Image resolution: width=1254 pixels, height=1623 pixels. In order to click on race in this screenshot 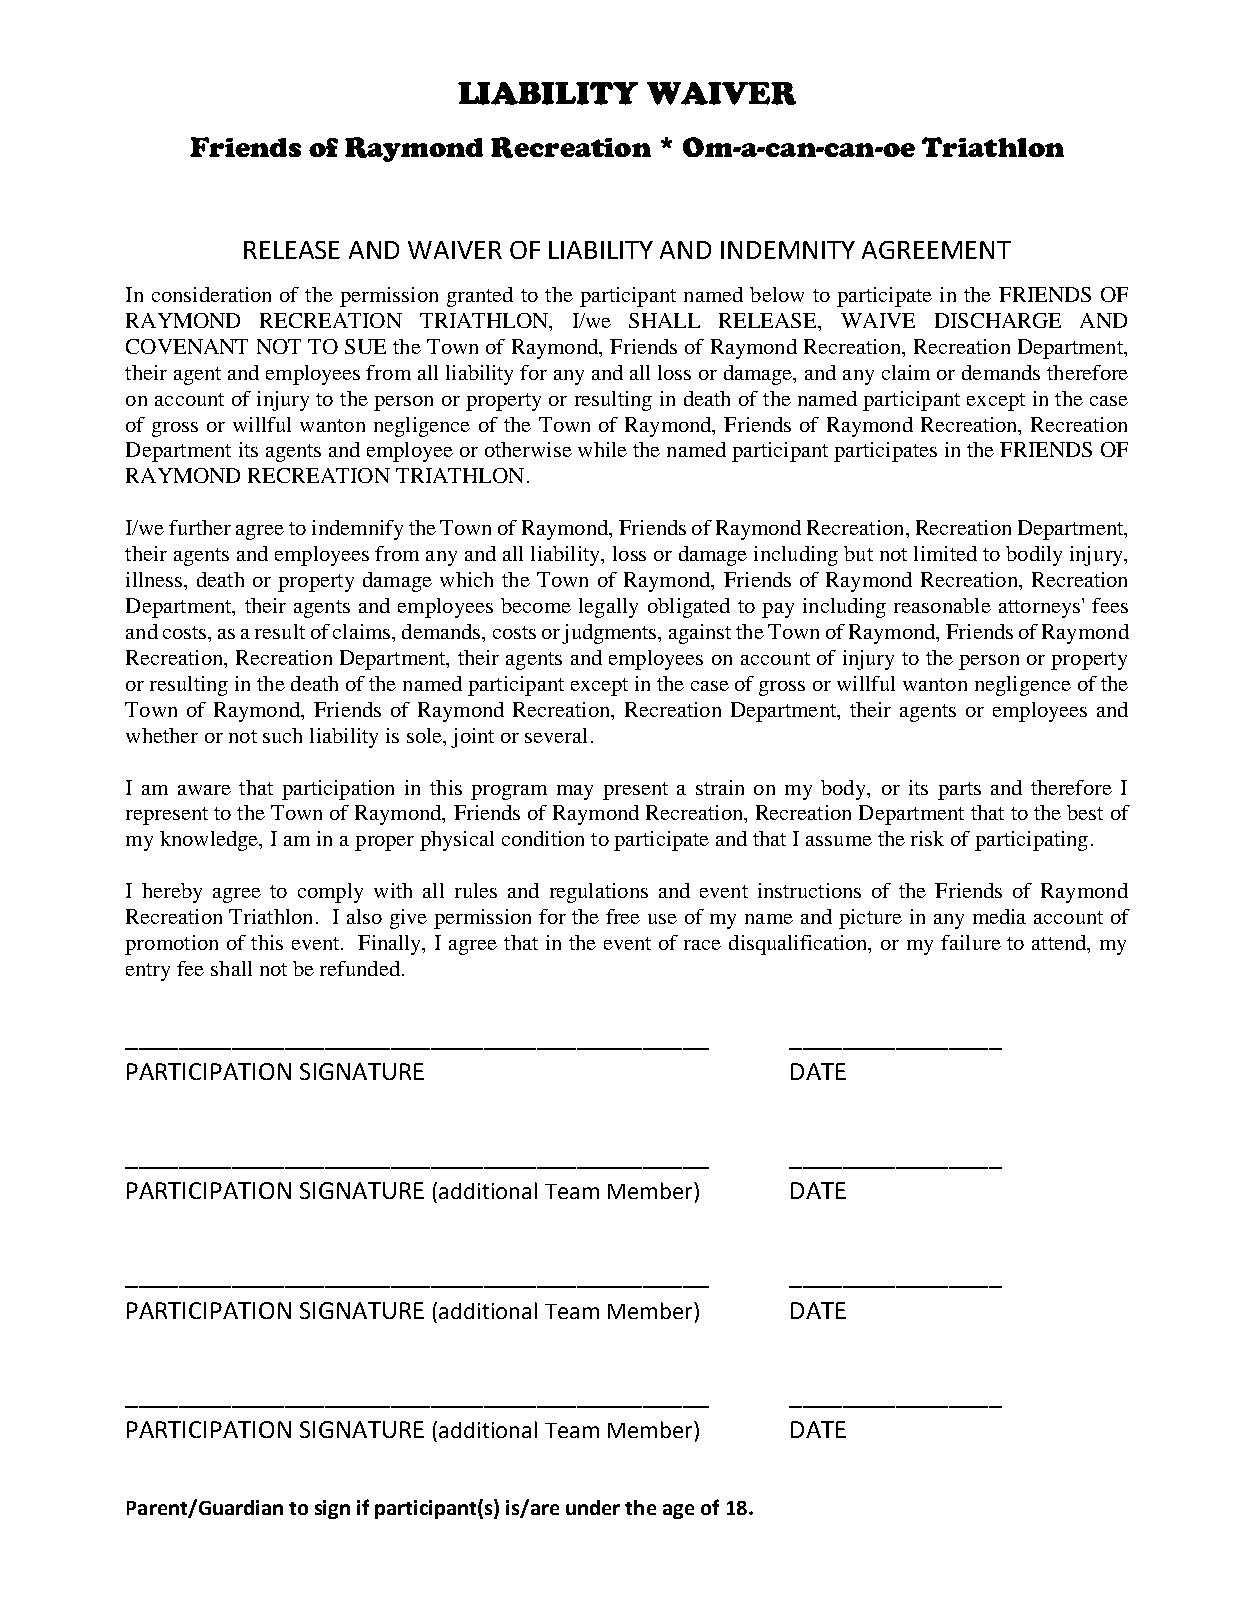, I will do `click(702, 945)`.
